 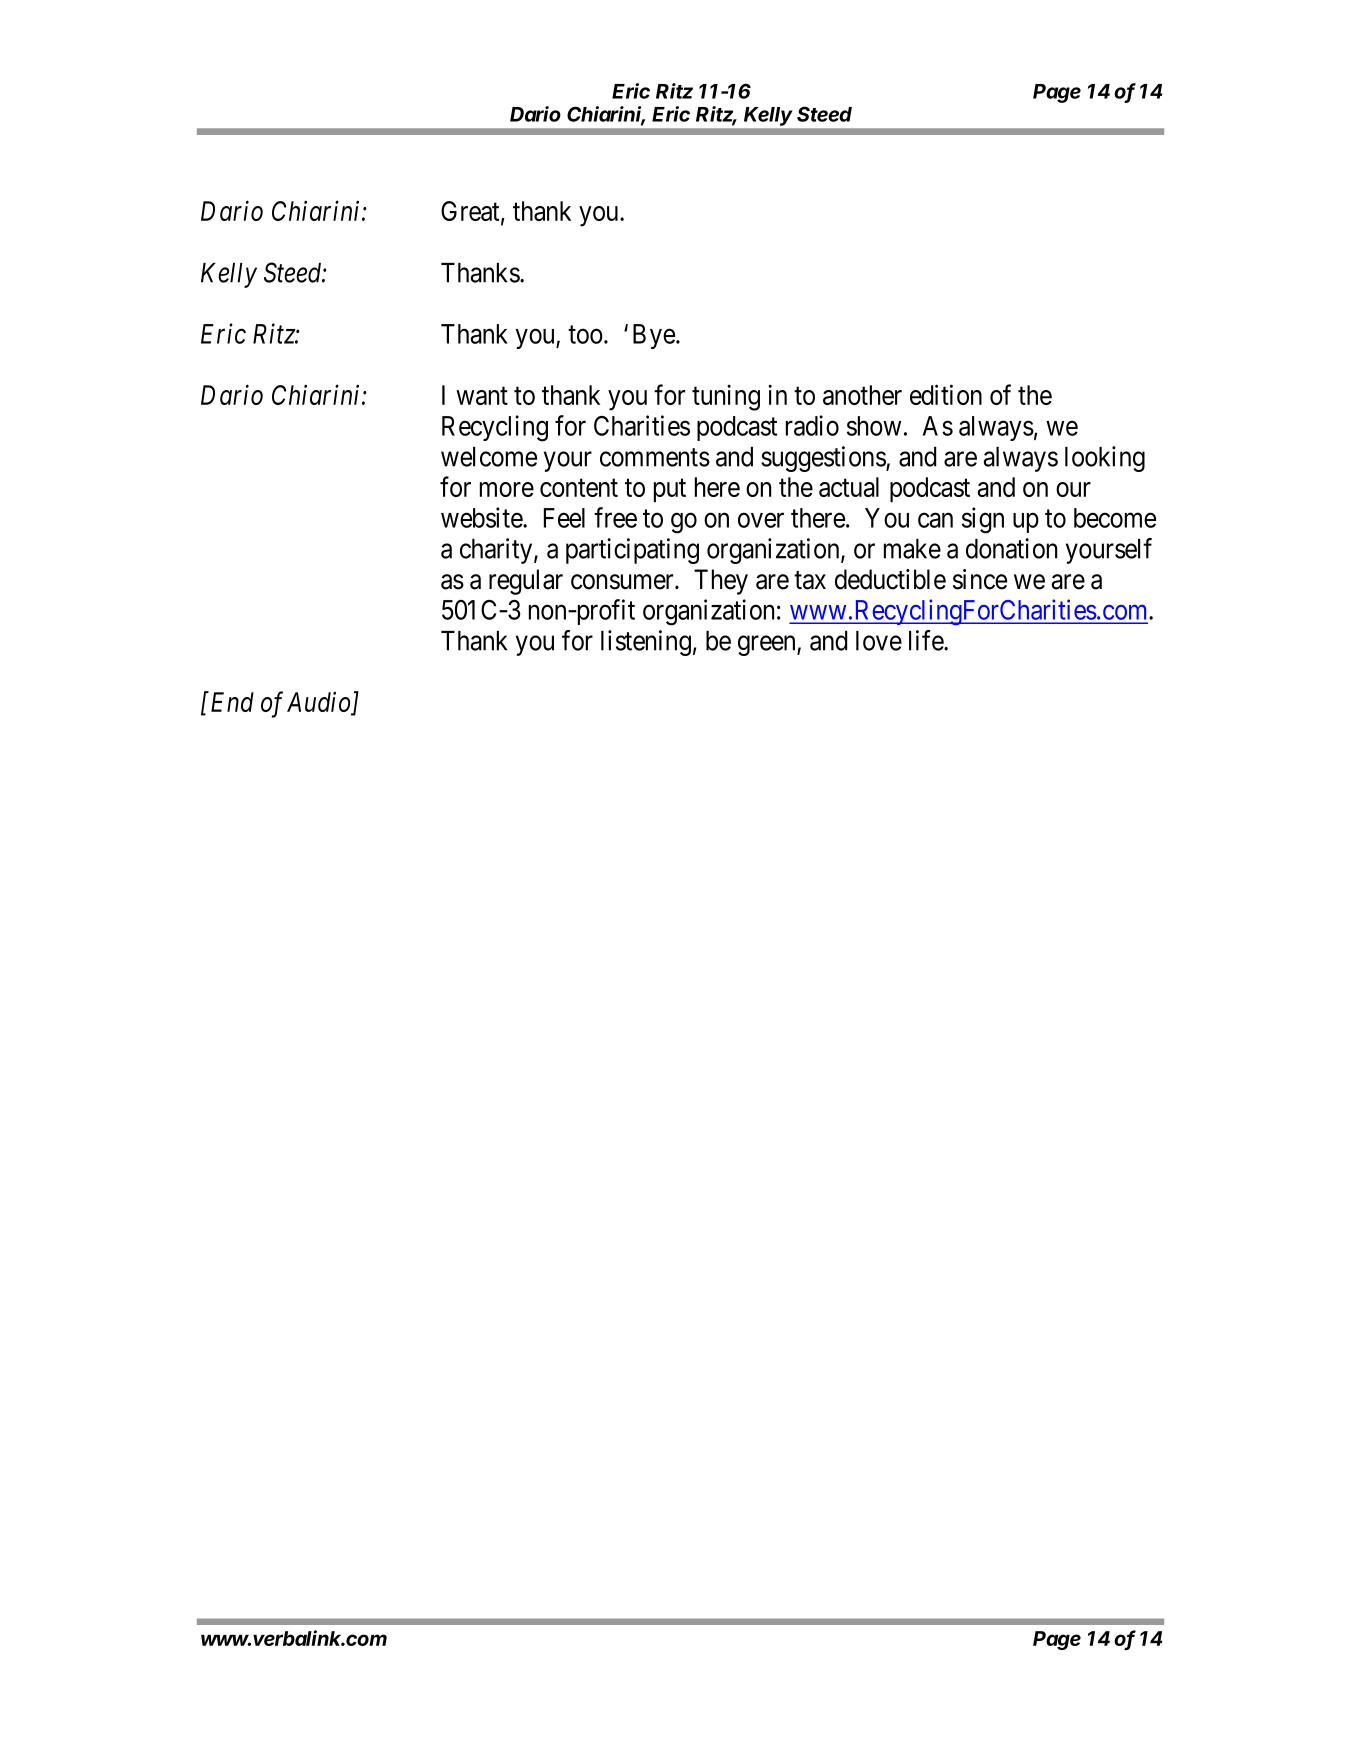 What do you see at coordinates (482, 517) in the image?
I see `website` at bounding box center [482, 517].
